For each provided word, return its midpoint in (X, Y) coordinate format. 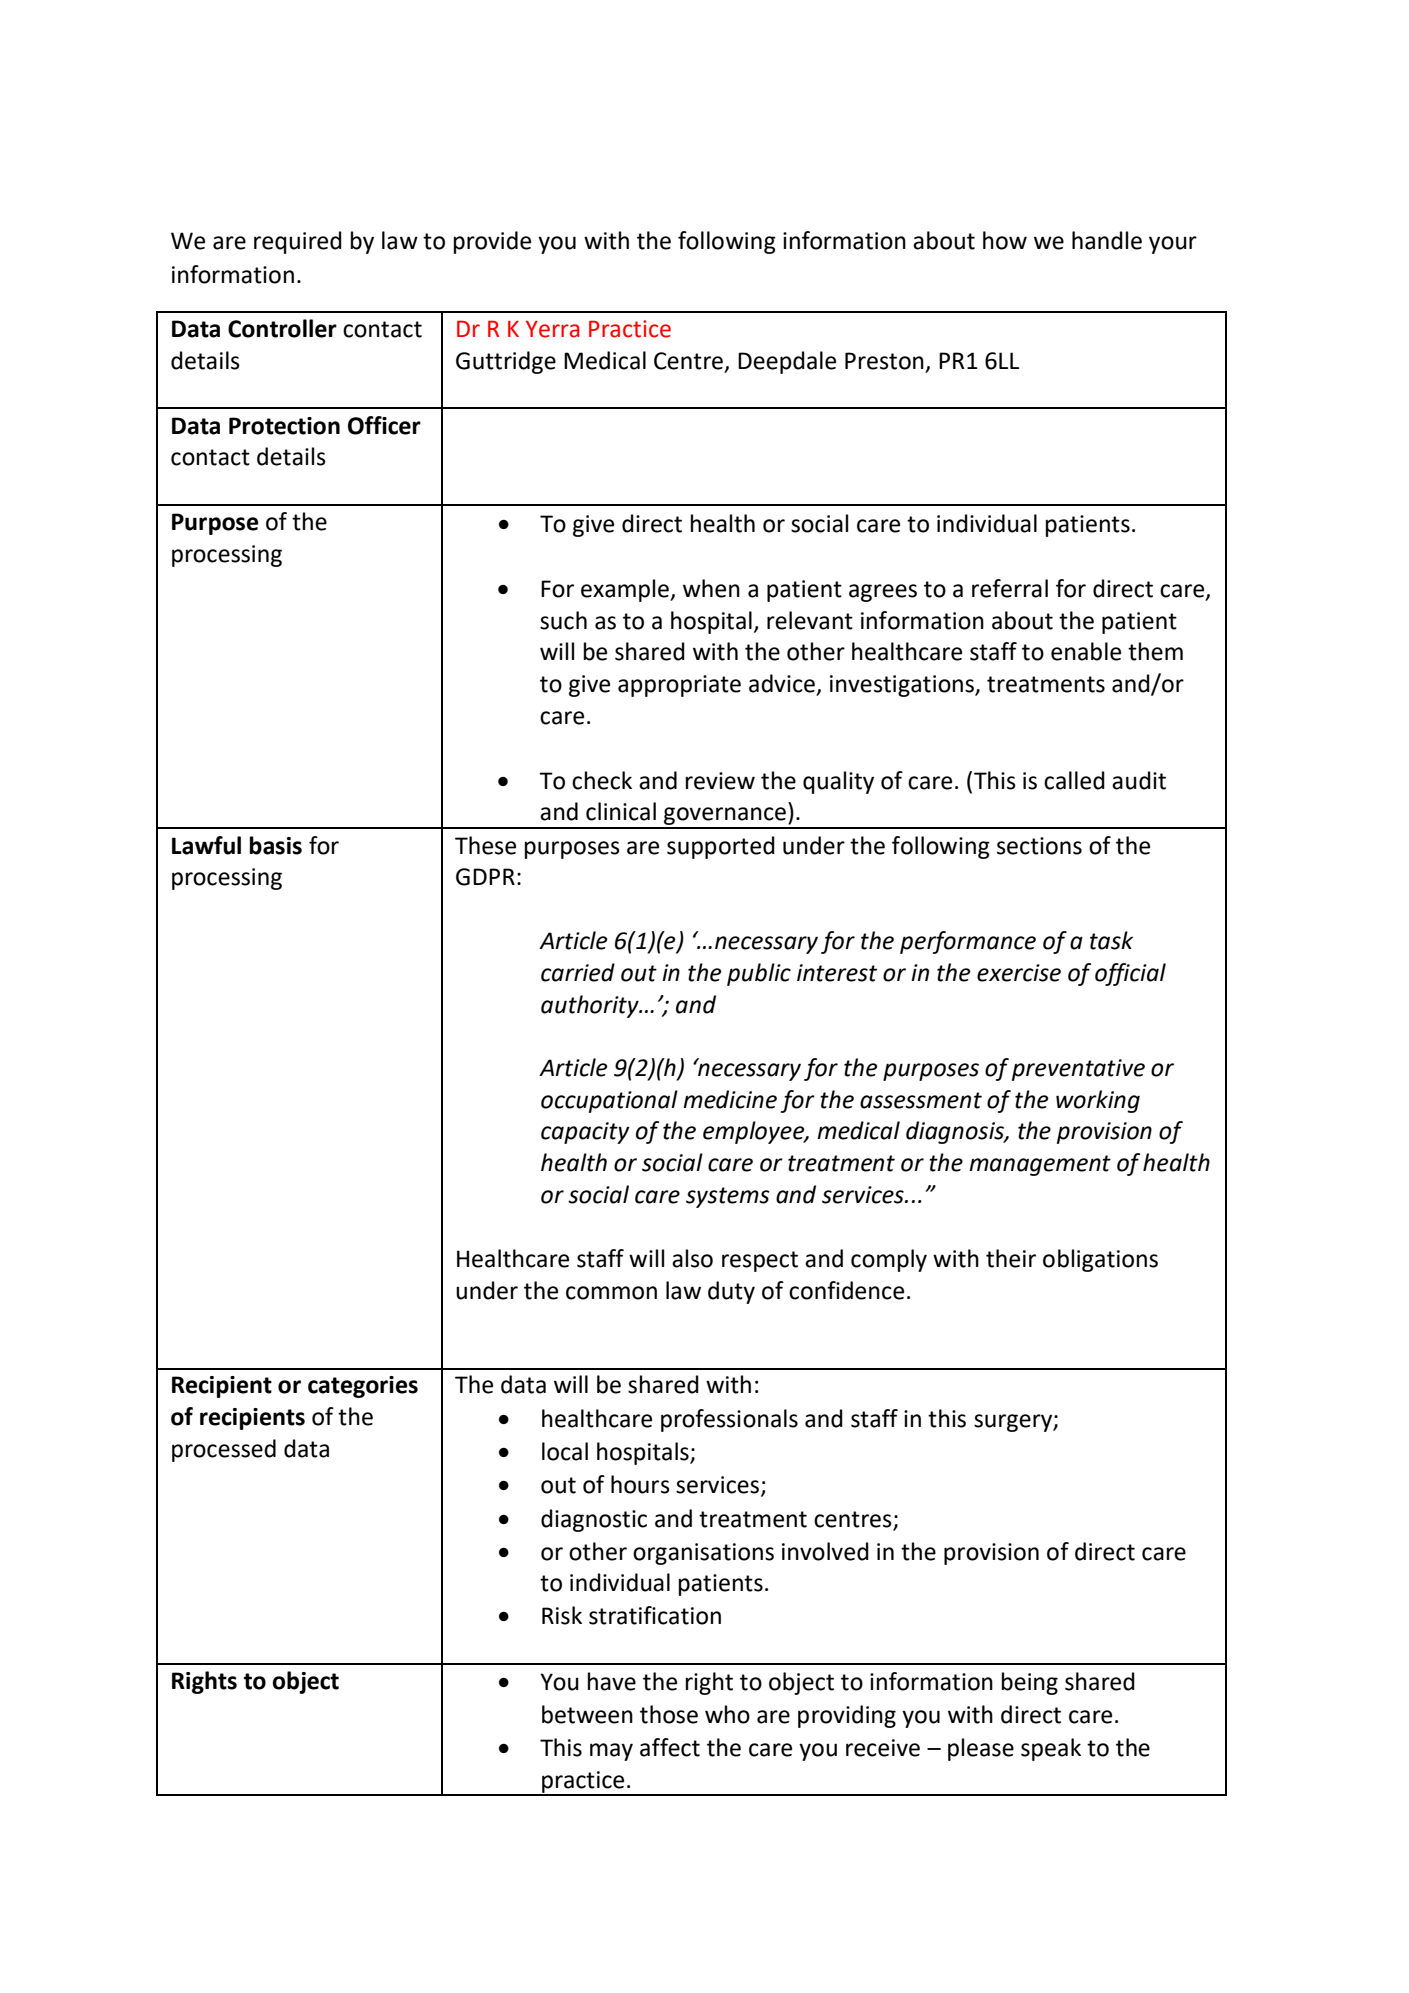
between (587, 1714)
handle (1107, 240)
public (759, 974)
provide (492, 242)
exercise (1019, 973)
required (298, 242)
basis (276, 845)
